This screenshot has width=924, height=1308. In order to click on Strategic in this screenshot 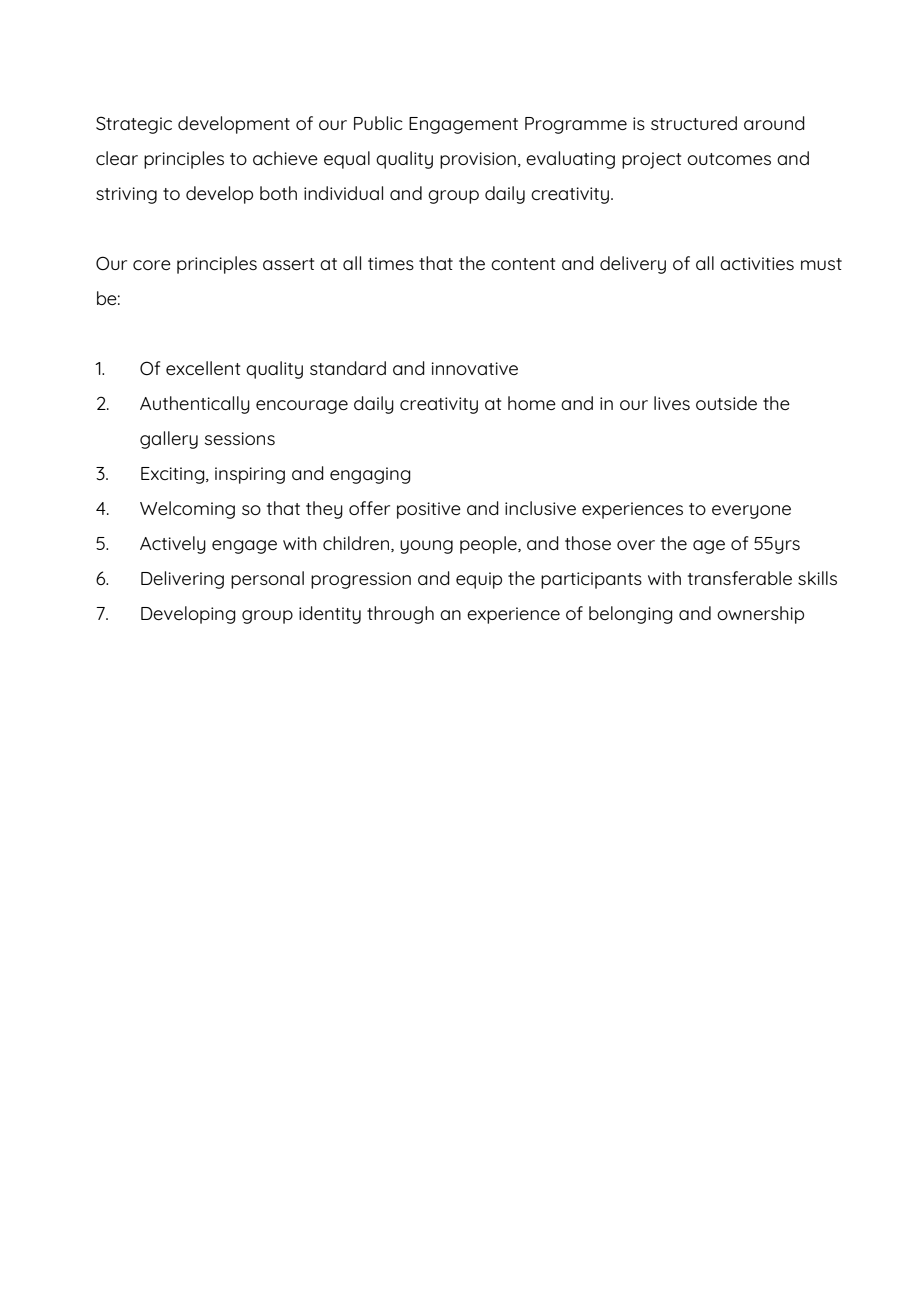, I will do `click(134, 125)`.
